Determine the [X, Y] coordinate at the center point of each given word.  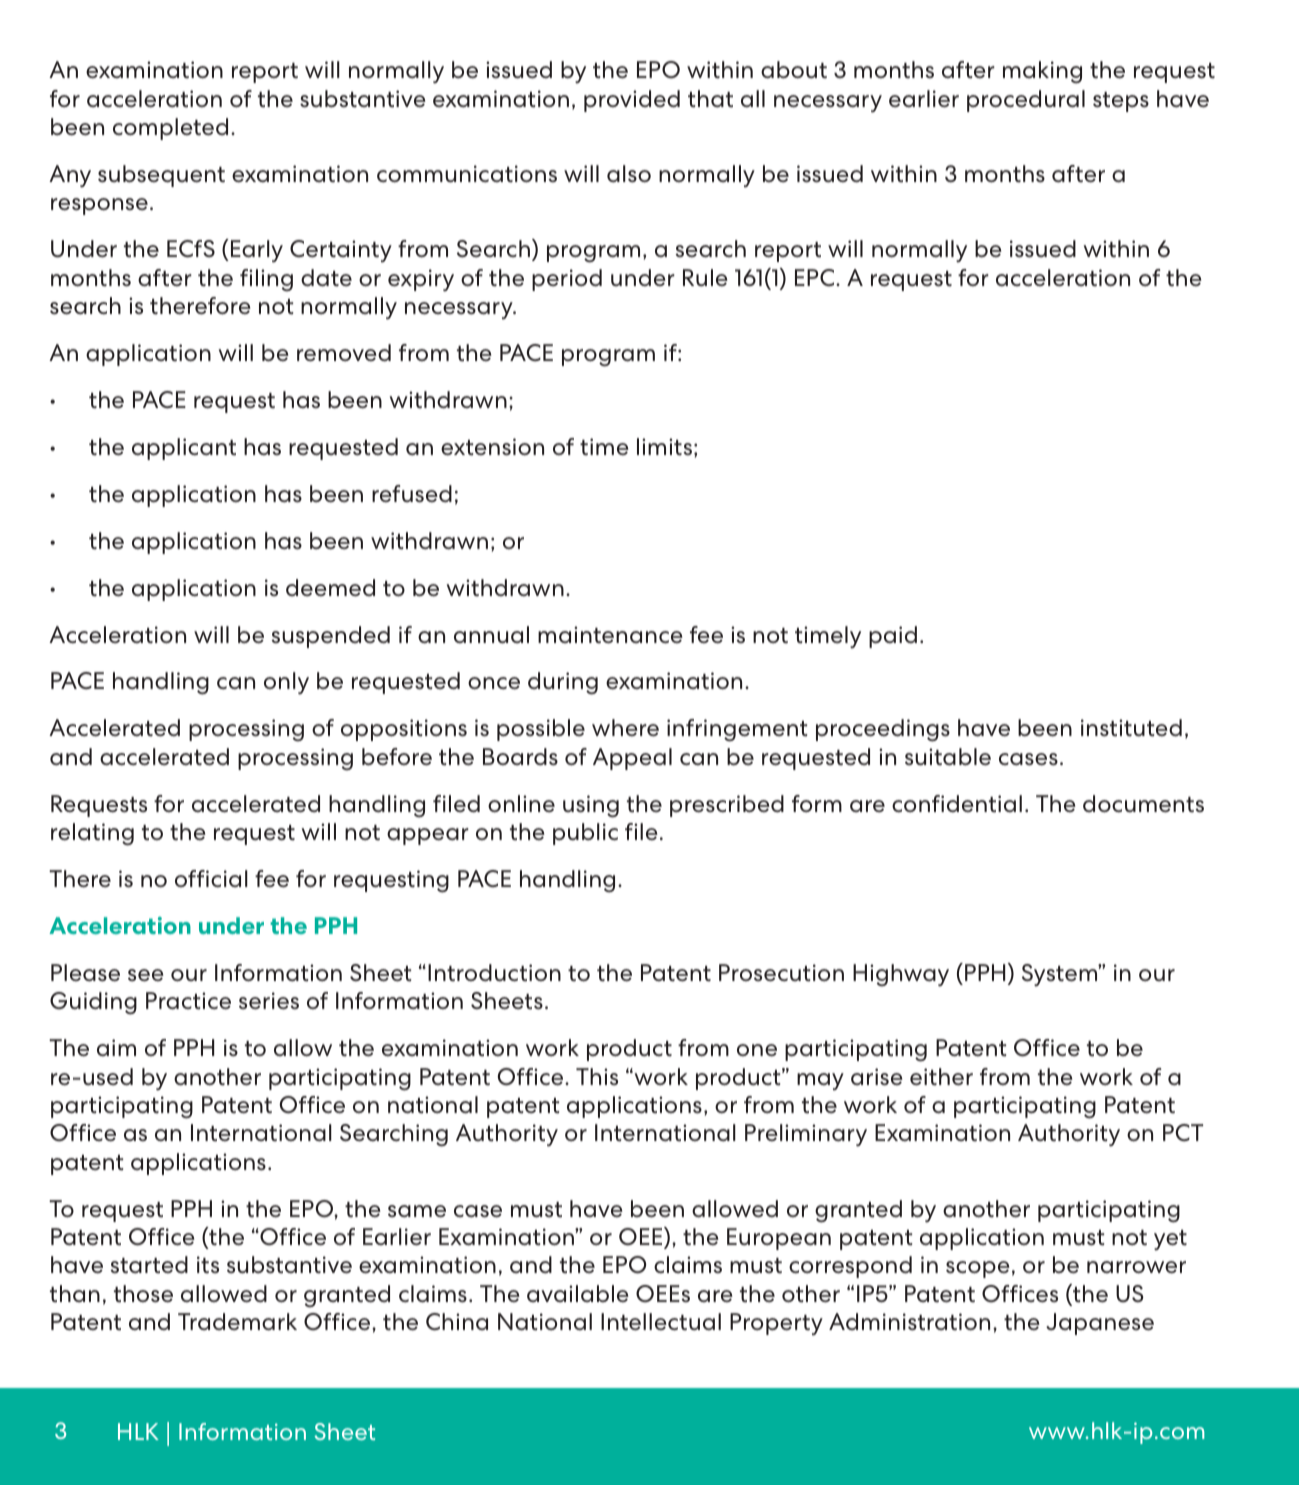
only [286, 683]
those [143, 1294]
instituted [1131, 728]
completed [170, 129]
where [625, 728]
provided [632, 101]
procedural [1026, 101]
